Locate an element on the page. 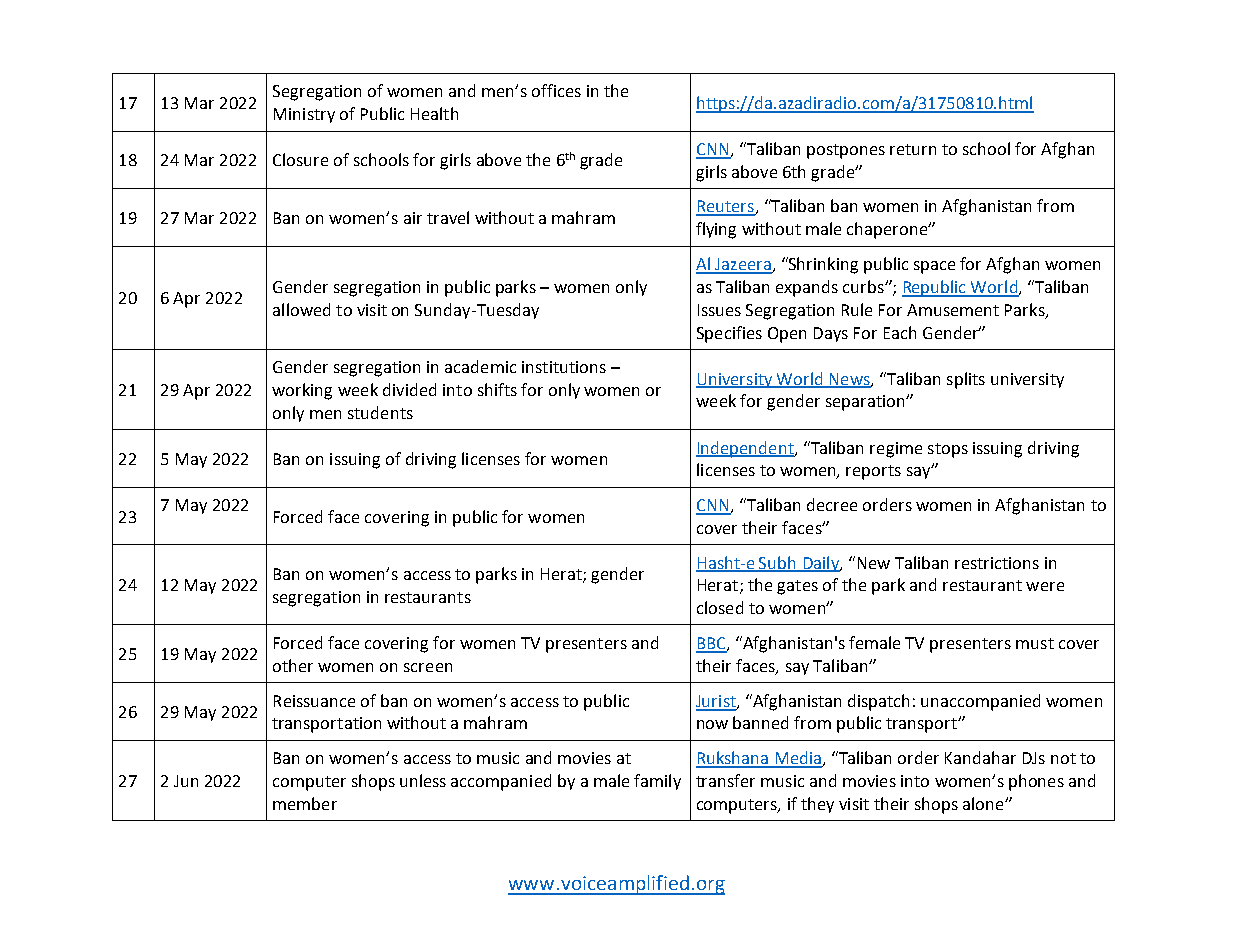  Independent is located at coordinates (746, 449).
